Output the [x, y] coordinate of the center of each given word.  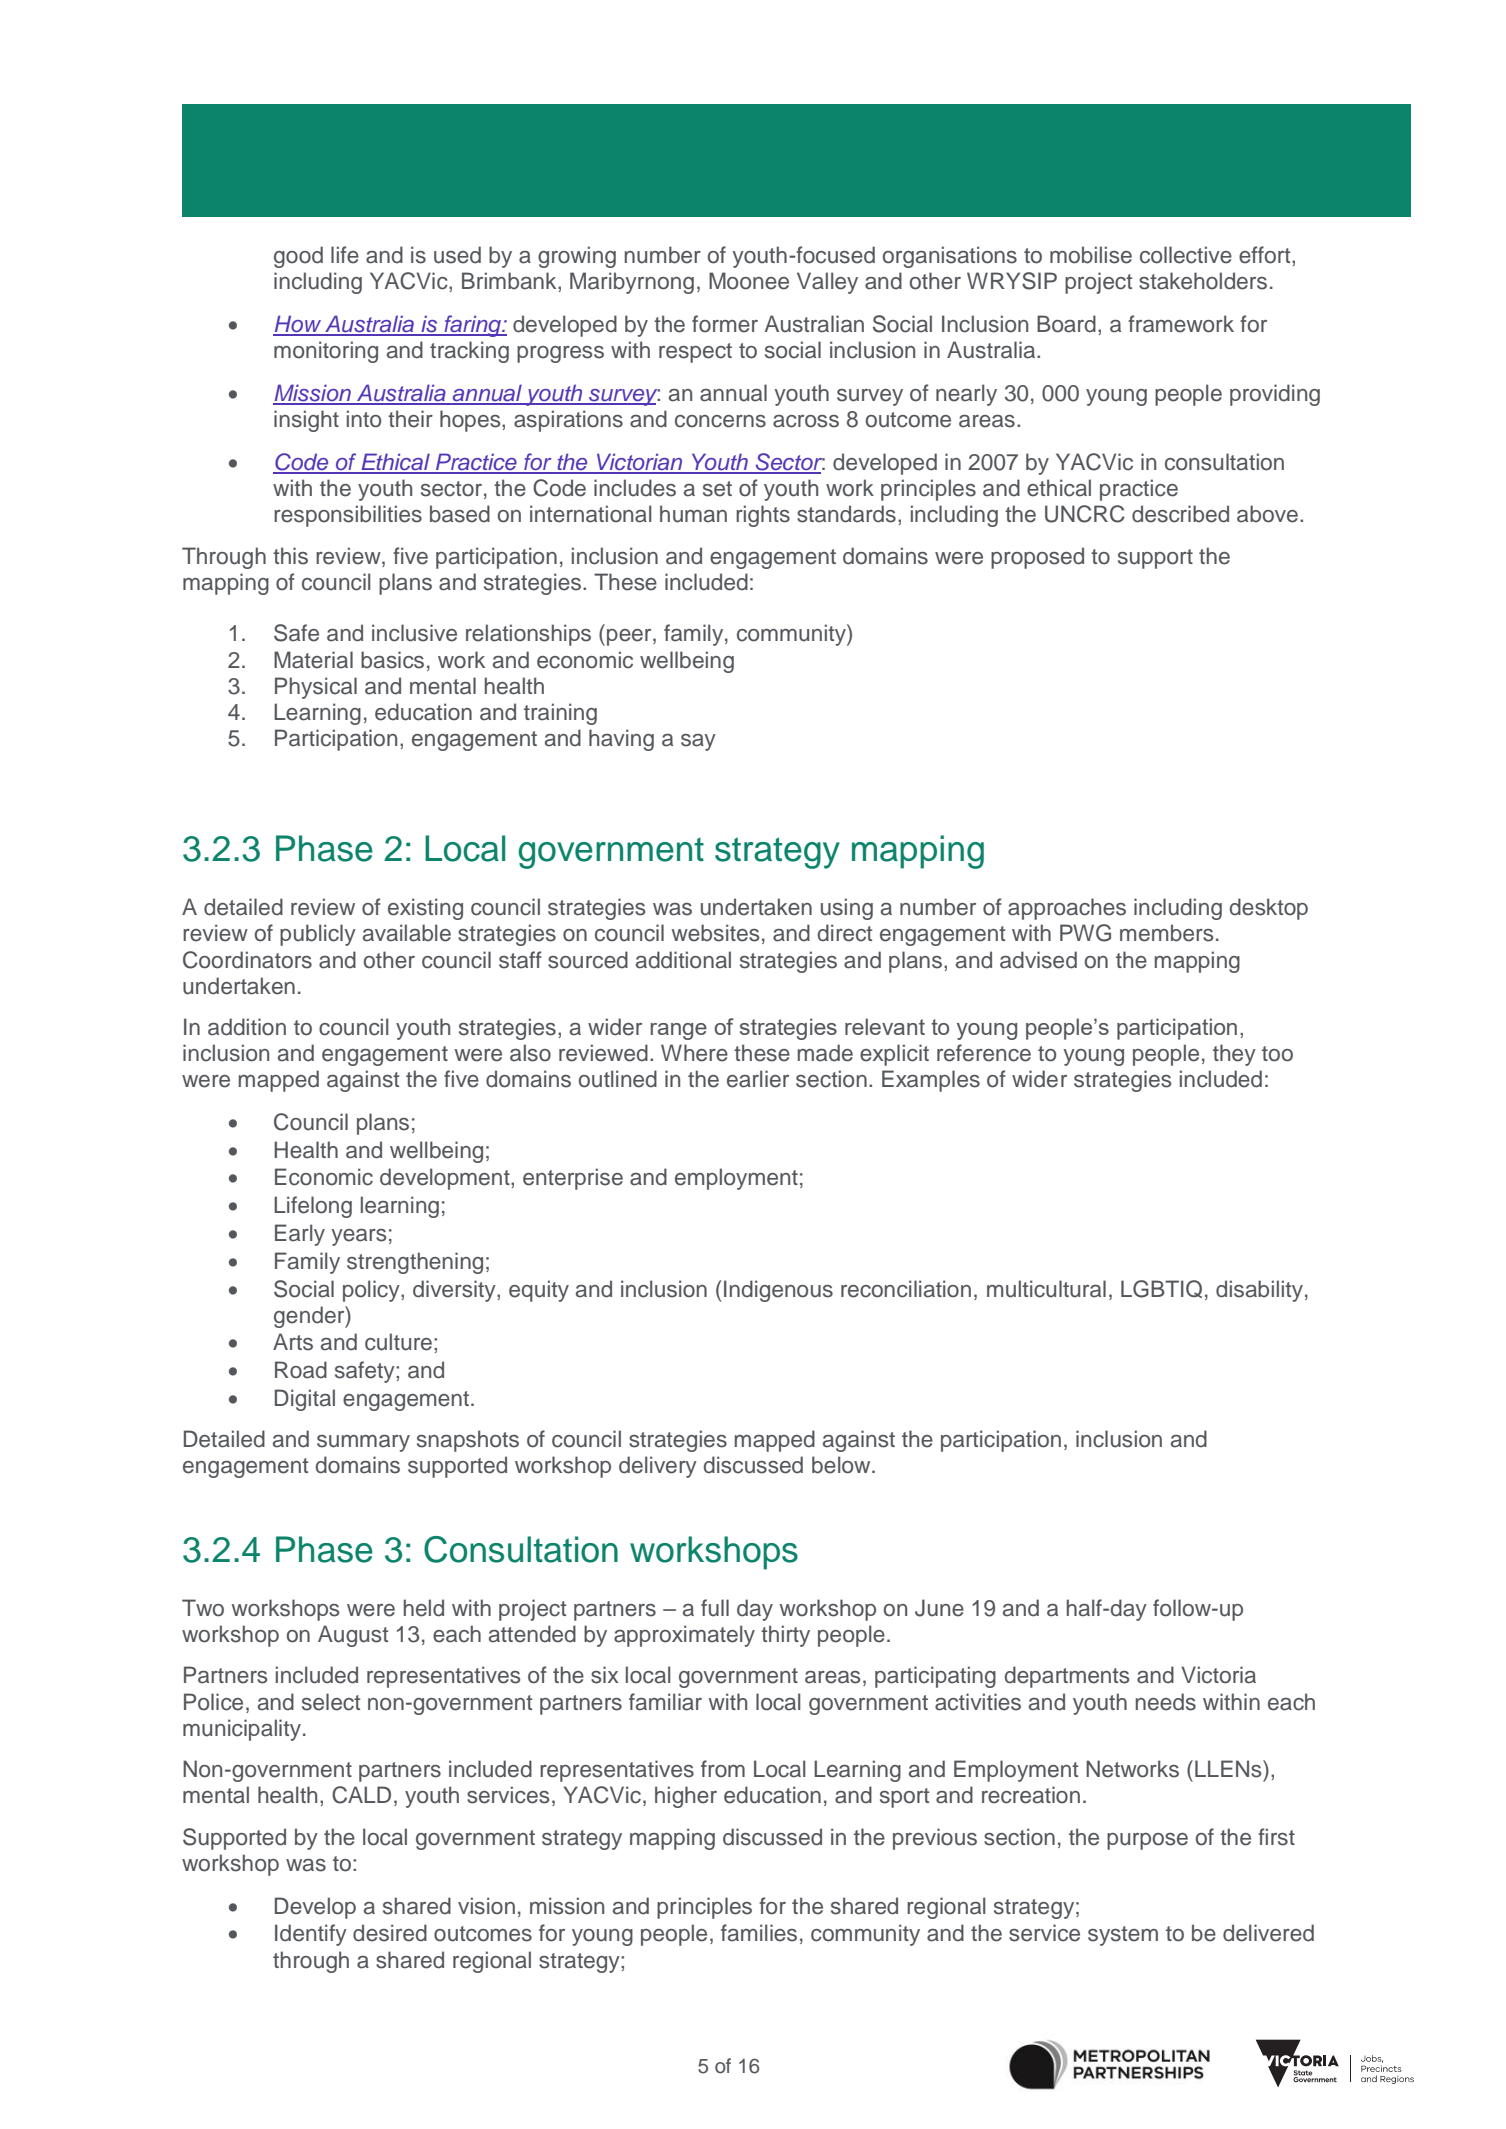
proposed [1037, 558]
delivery [658, 1467]
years [359, 1237]
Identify [311, 1935]
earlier [758, 1079]
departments [1067, 1677]
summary [363, 1443]
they [1234, 1055]
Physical [316, 688]
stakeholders [1203, 281]
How [298, 325]
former [725, 324]
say [698, 742]
